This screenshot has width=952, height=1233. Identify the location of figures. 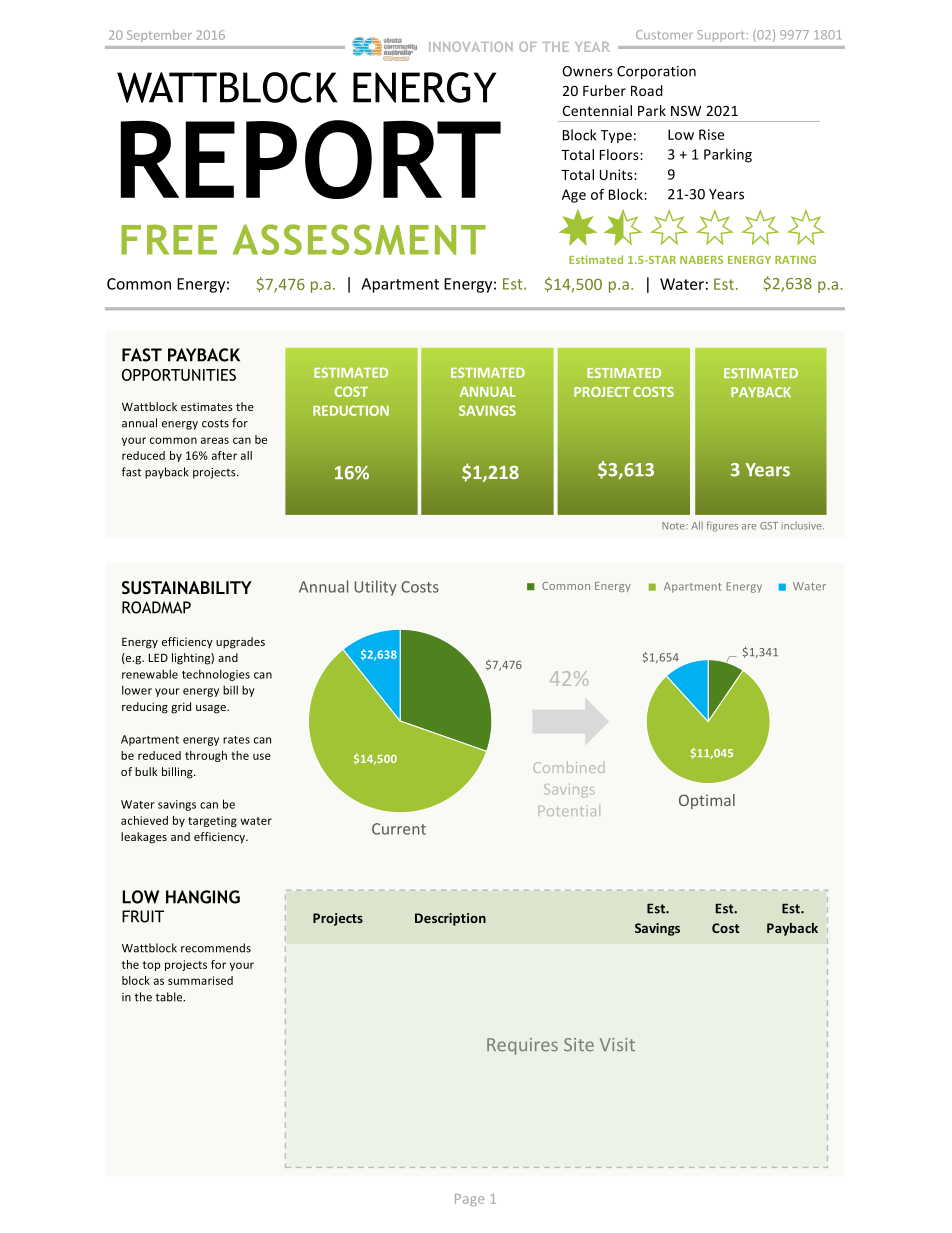
(722, 526).
